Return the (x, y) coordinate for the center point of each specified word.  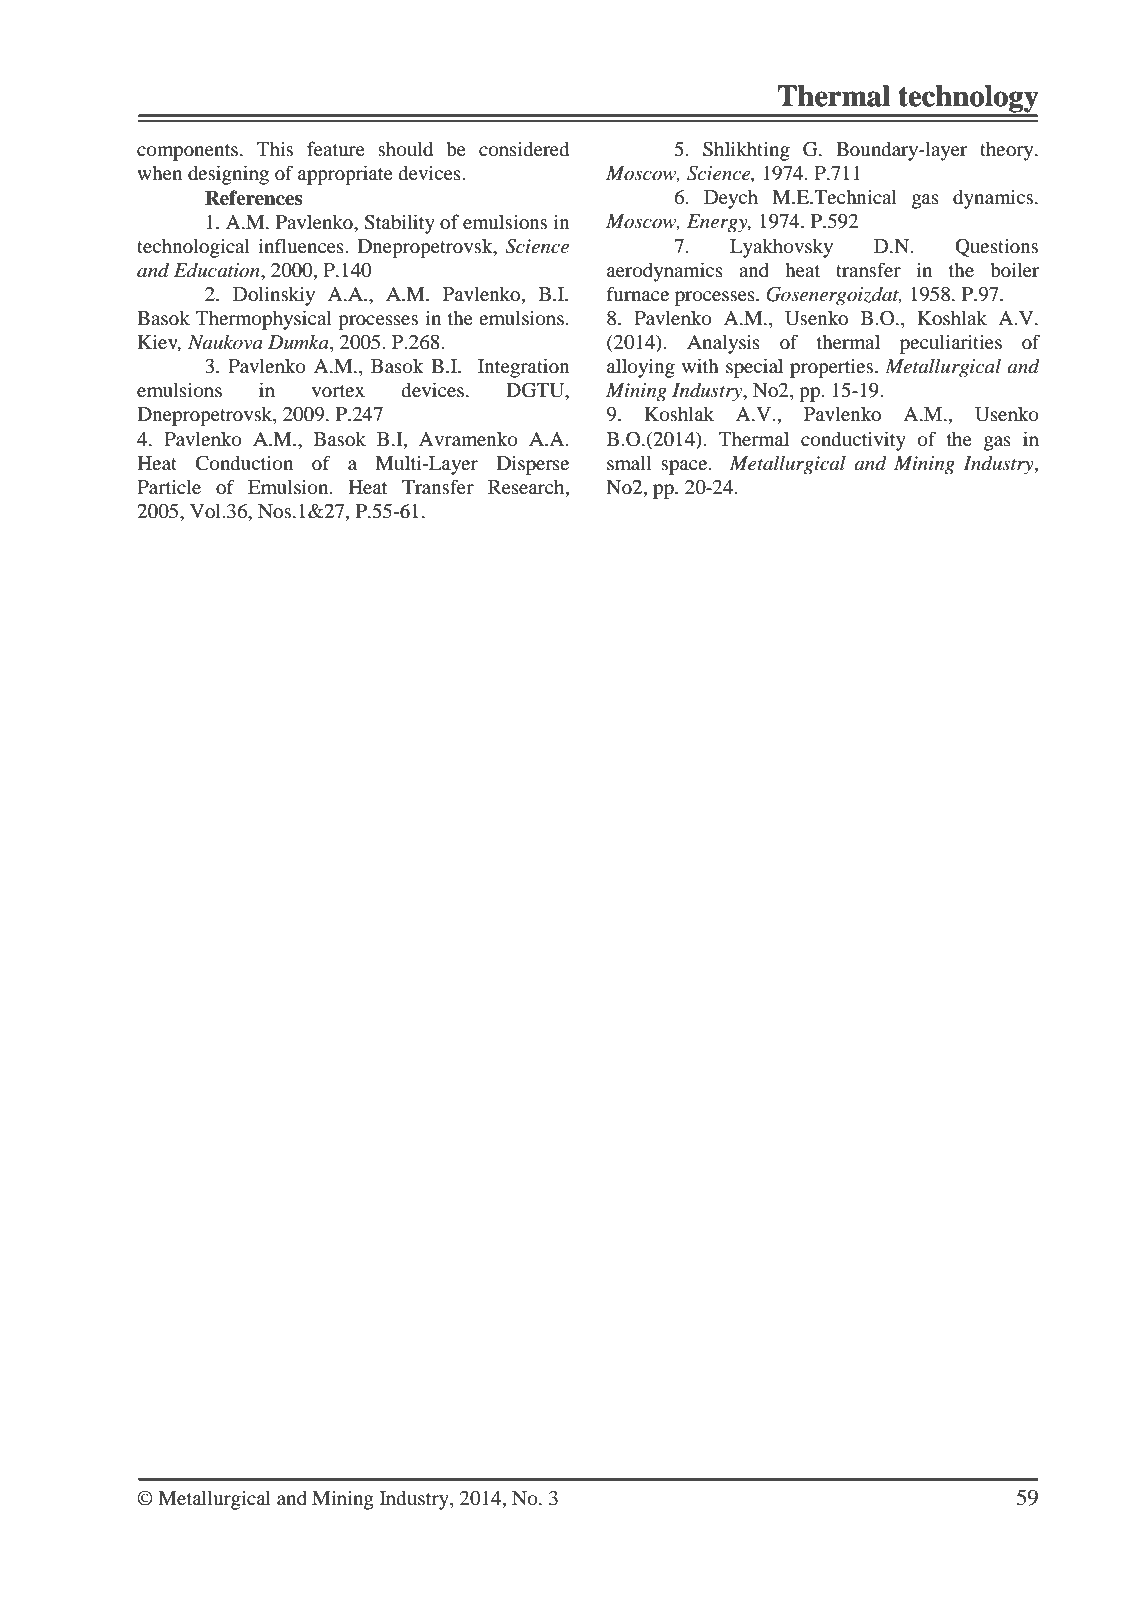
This (275, 148)
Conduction (244, 463)
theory (1008, 151)
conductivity (853, 441)
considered (524, 148)
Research (527, 488)
